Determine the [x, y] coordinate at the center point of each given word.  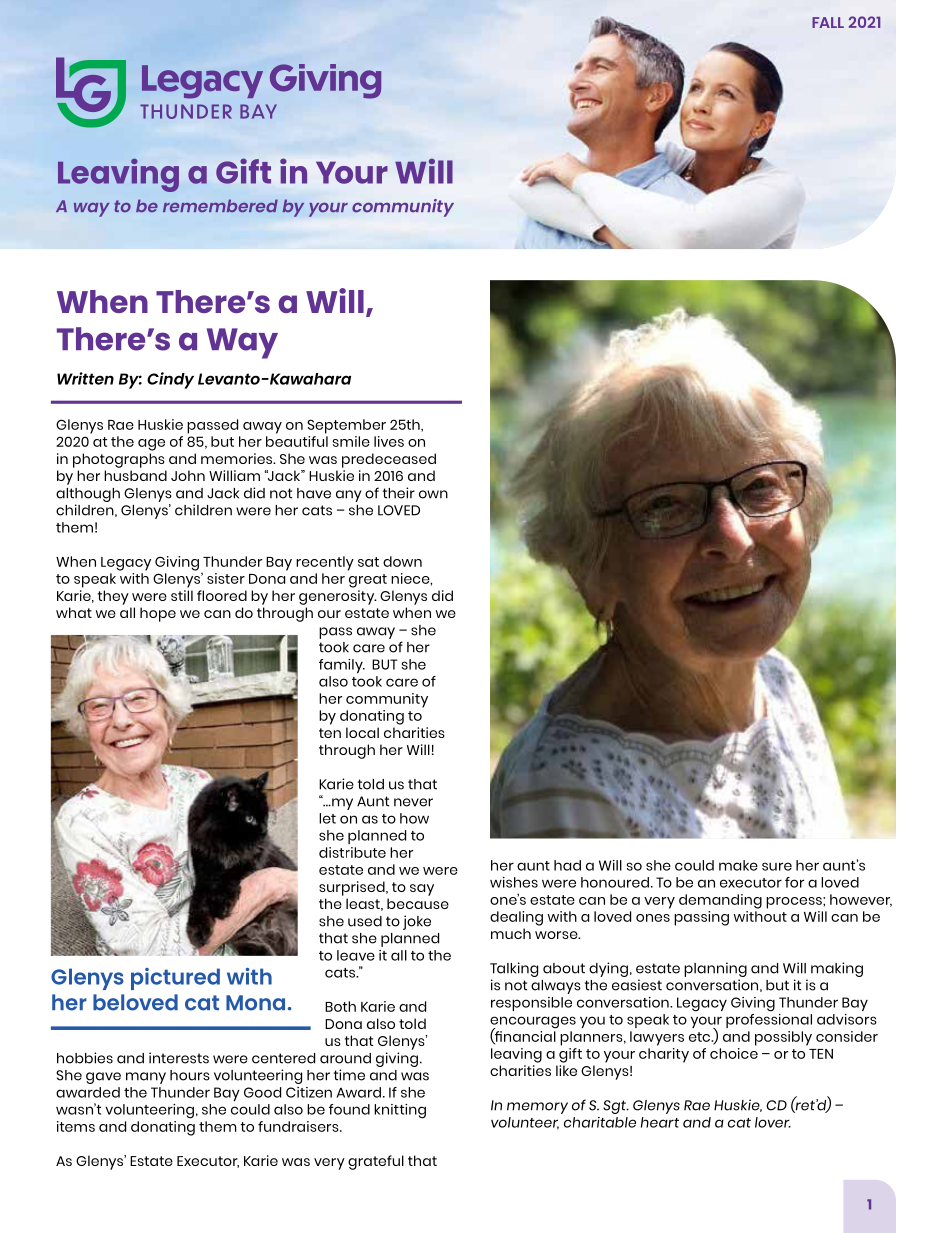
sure [777, 866]
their [399, 493]
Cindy [170, 380]
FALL [828, 22]
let [327, 818]
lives [389, 441]
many [146, 1078]
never [413, 802]
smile [351, 441]
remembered [220, 206]
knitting [400, 1111]
